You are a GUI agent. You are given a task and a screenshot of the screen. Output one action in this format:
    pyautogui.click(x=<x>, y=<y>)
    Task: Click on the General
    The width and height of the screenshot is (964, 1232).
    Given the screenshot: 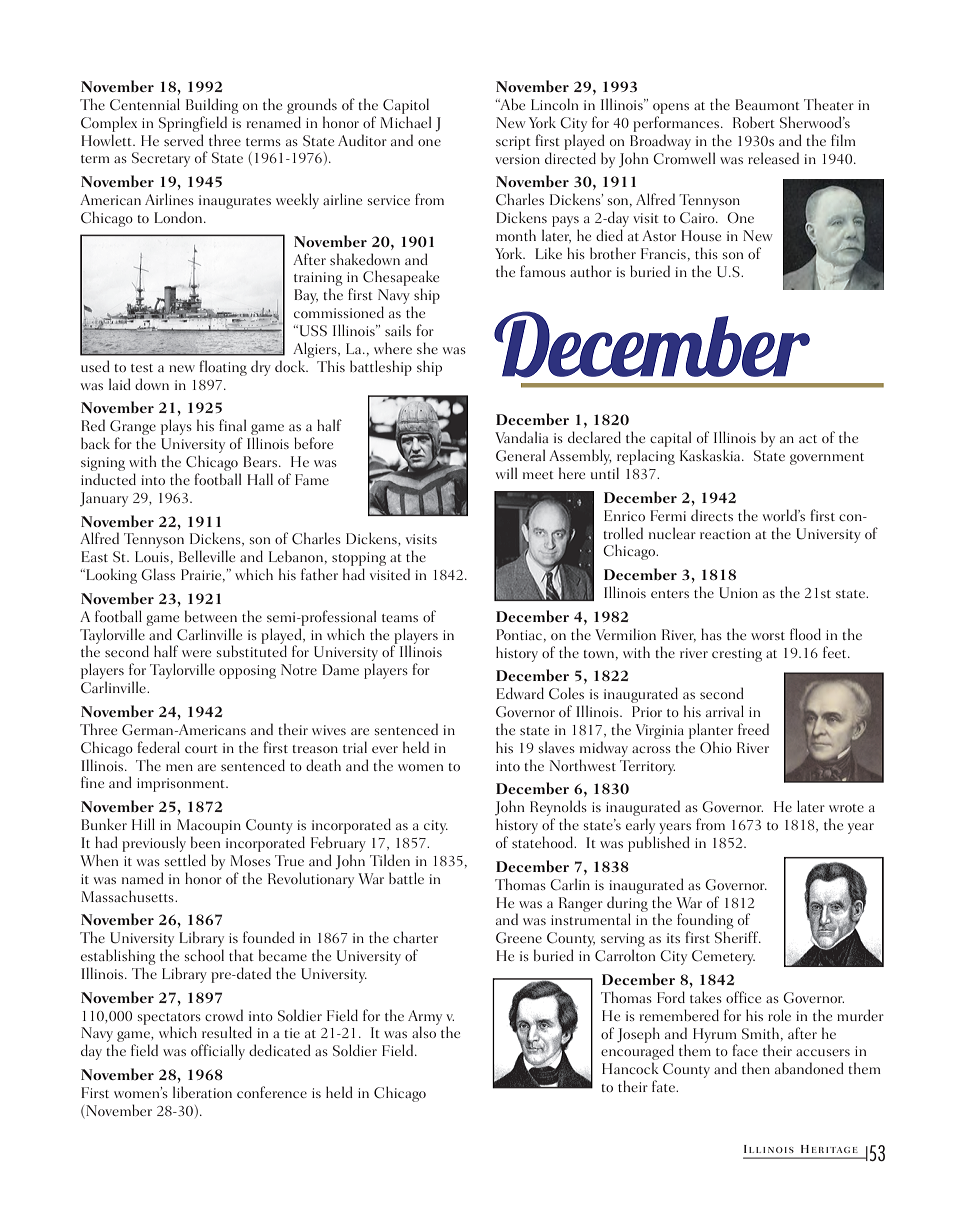 What is the action you would take?
    pyautogui.click(x=520, y=455)
